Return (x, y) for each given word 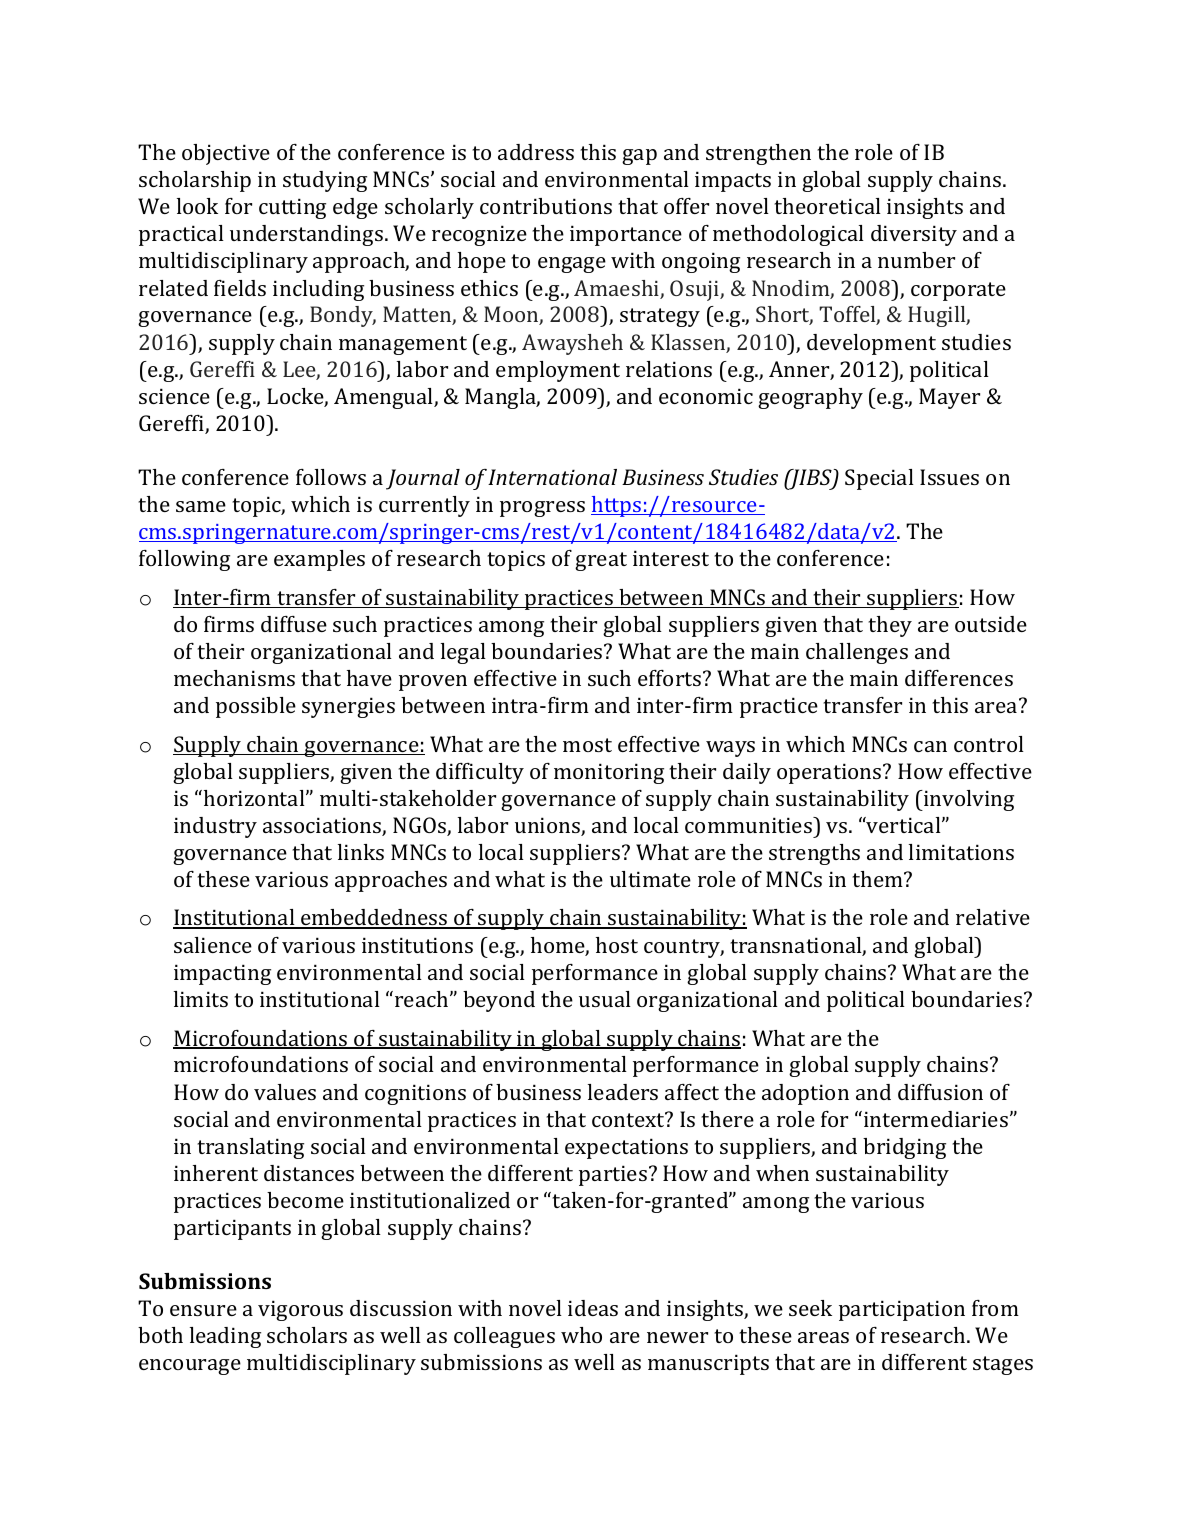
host (617, 945)
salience (213, 945)
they (890, 626)
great (601, 561)
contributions (546, 206)
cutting (292, 208)
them (878, 879)
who (581, 1335)
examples (319, 560)
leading (225, 1337)
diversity (914, 235)
